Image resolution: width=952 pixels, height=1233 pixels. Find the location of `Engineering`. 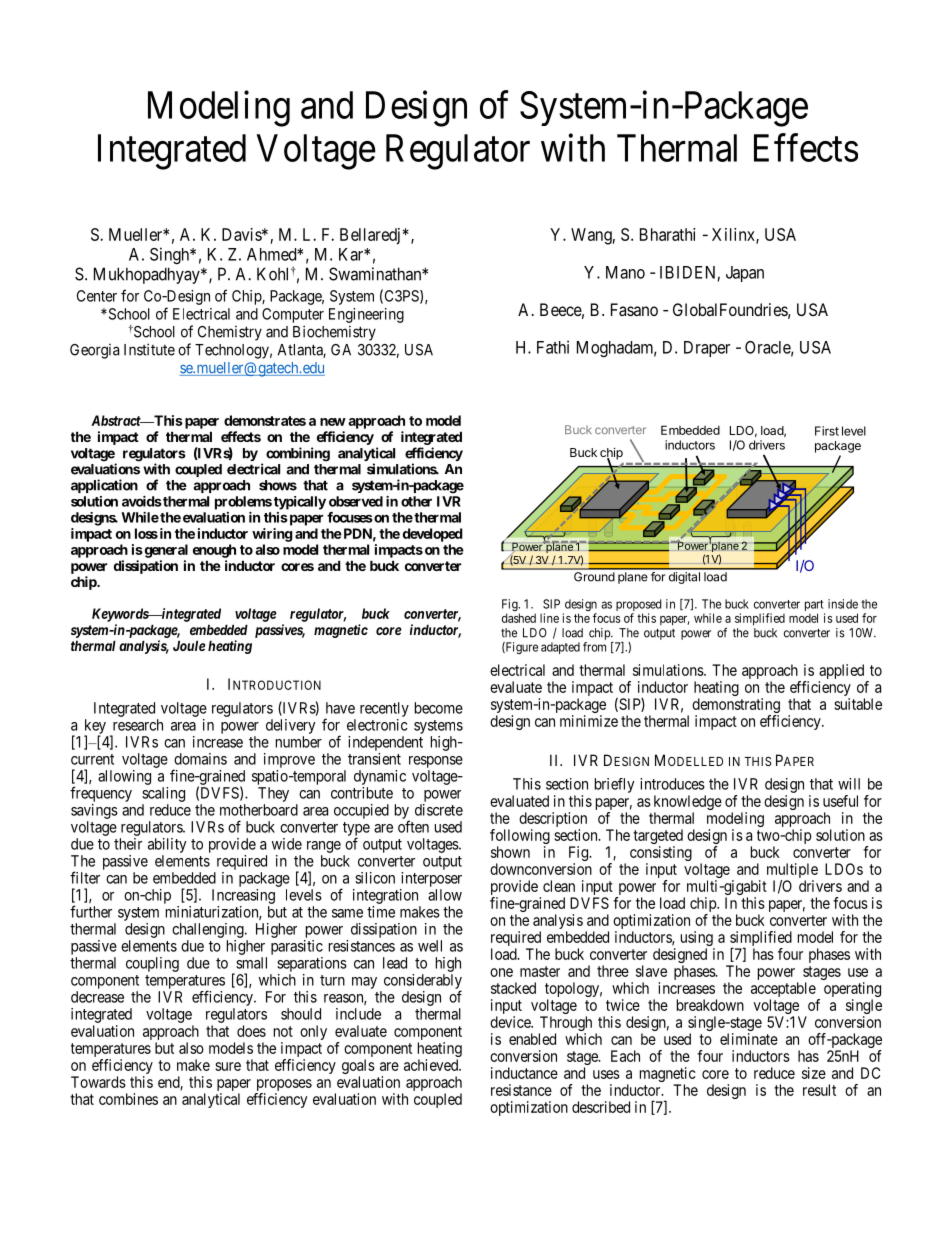

Engineering is located at coordinates (366, 315).
